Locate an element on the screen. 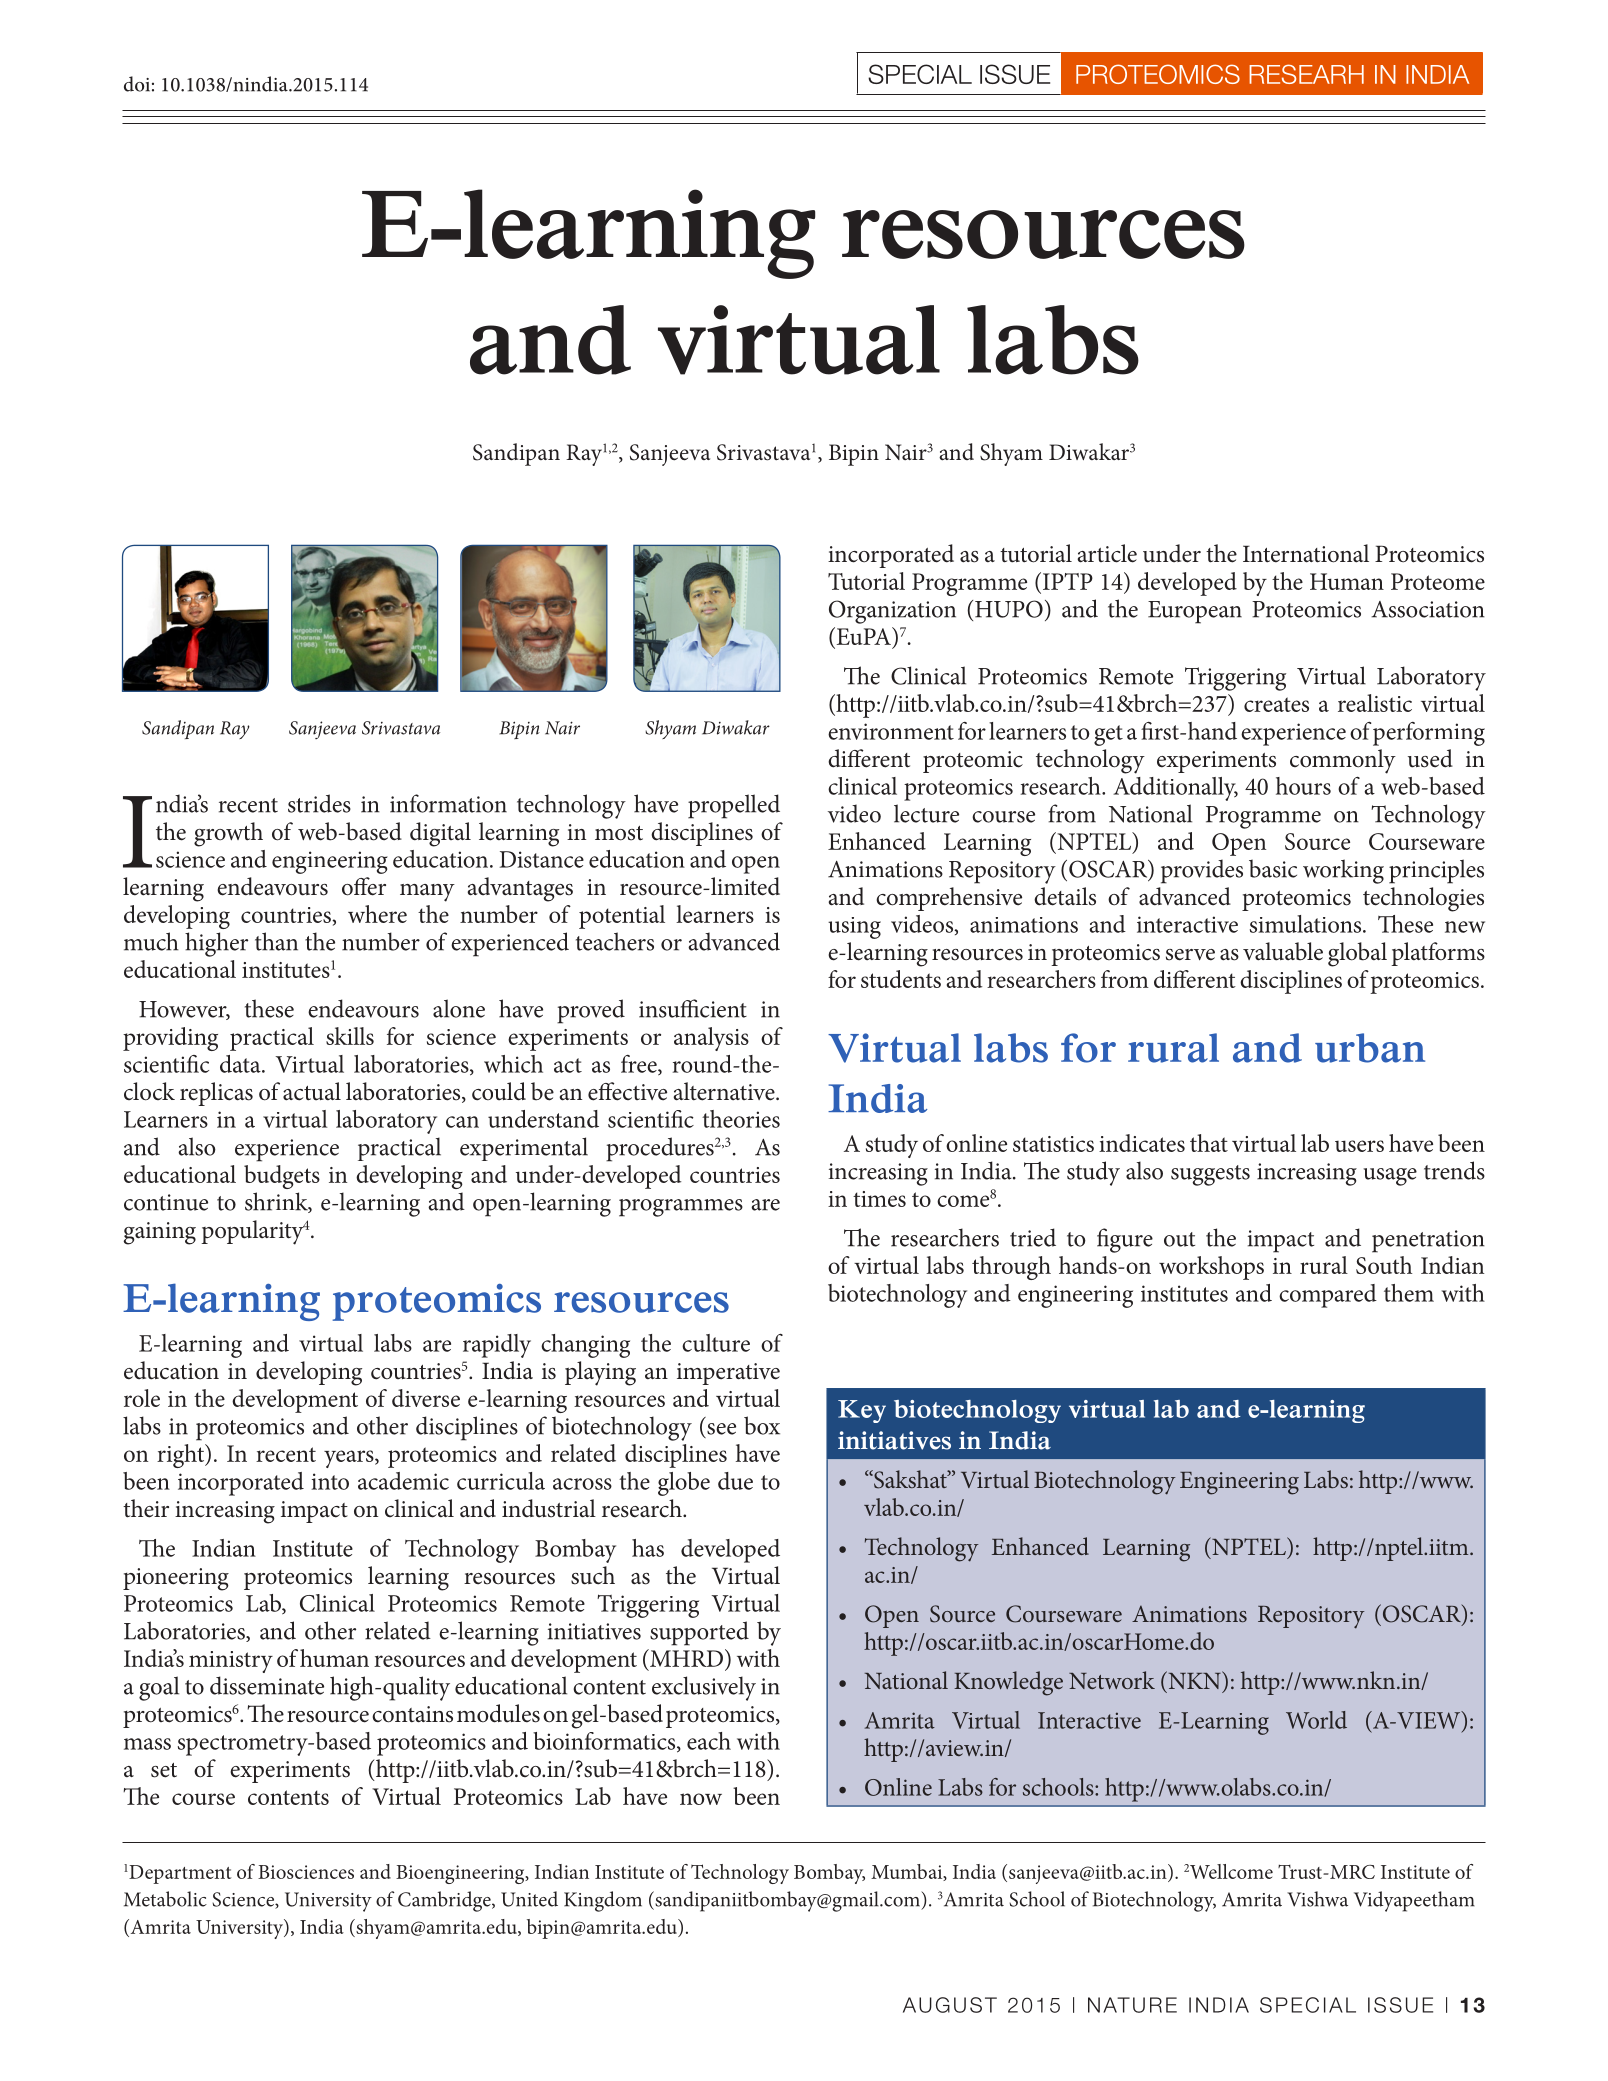 The width and height of the screenshot is (1608, 2081). strides is located at coordinates (319, 803).
